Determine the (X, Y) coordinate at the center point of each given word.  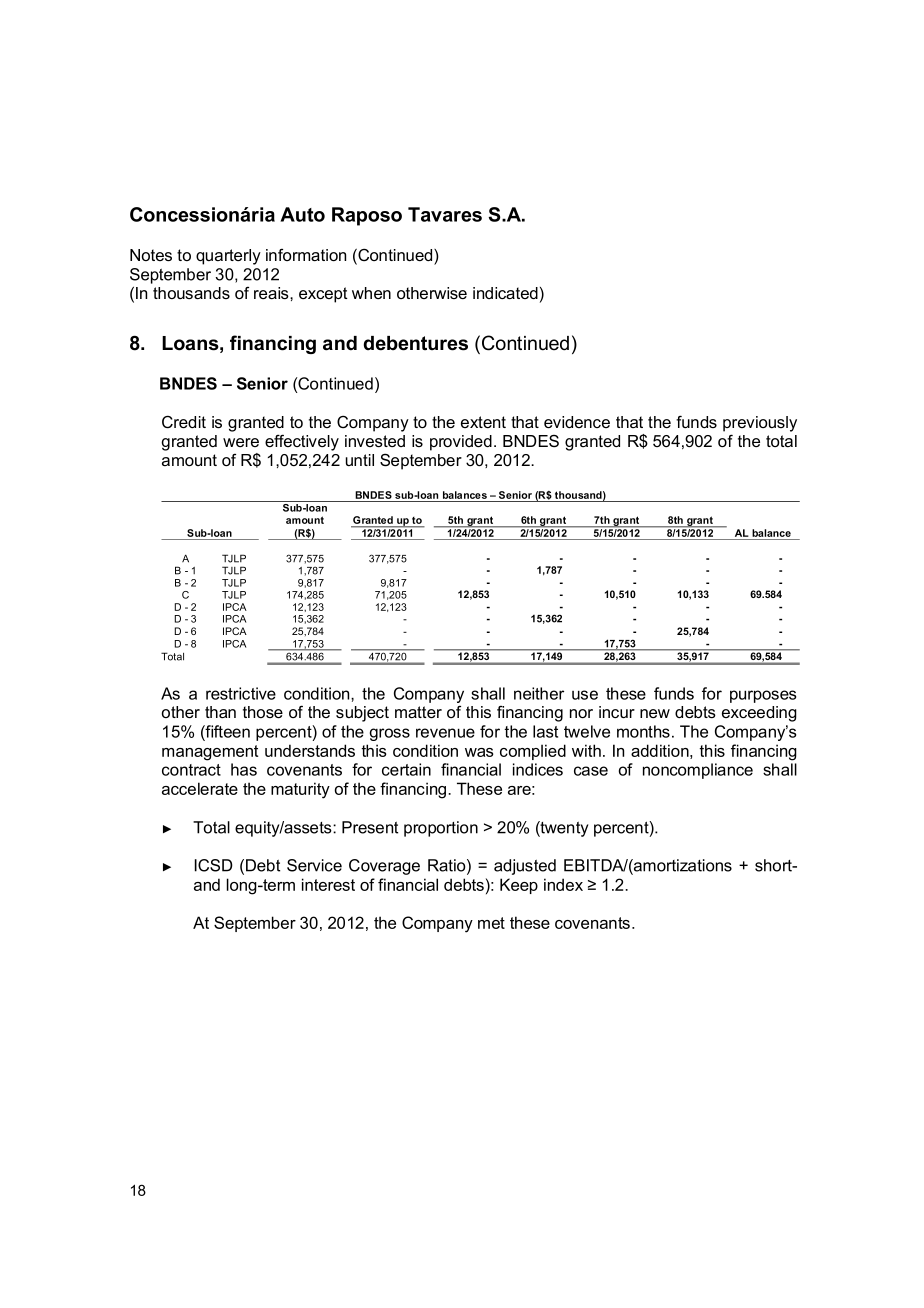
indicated (505, 293)
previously (760, 424)
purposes (763, 696)
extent (483, 422)
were (241, 442)
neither (539, 693)
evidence (577, 422)
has (244, 769)
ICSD (214, 865)
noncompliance (698, 771)
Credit (184, 421)
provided (461, 443)
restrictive (241, 693)
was (479, 752)
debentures (416, 343)
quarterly (228, 257)
